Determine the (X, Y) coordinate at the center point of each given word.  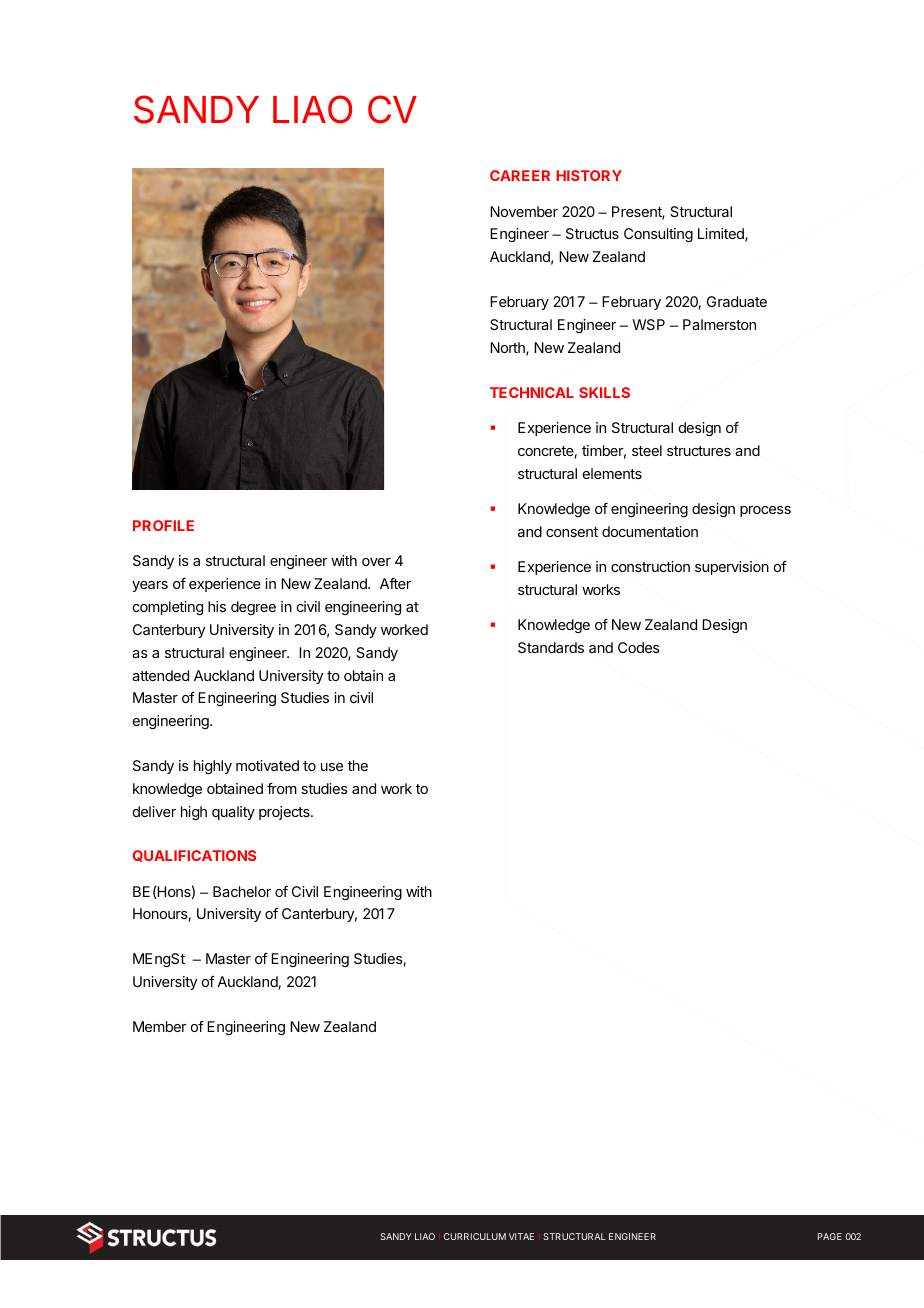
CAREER (520, 175)
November (524, 211)
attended (160, 675)
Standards (551, 647)
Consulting (658, 235)
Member (160, 1026)
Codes (639, 647)
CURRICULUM (475, 1236)
